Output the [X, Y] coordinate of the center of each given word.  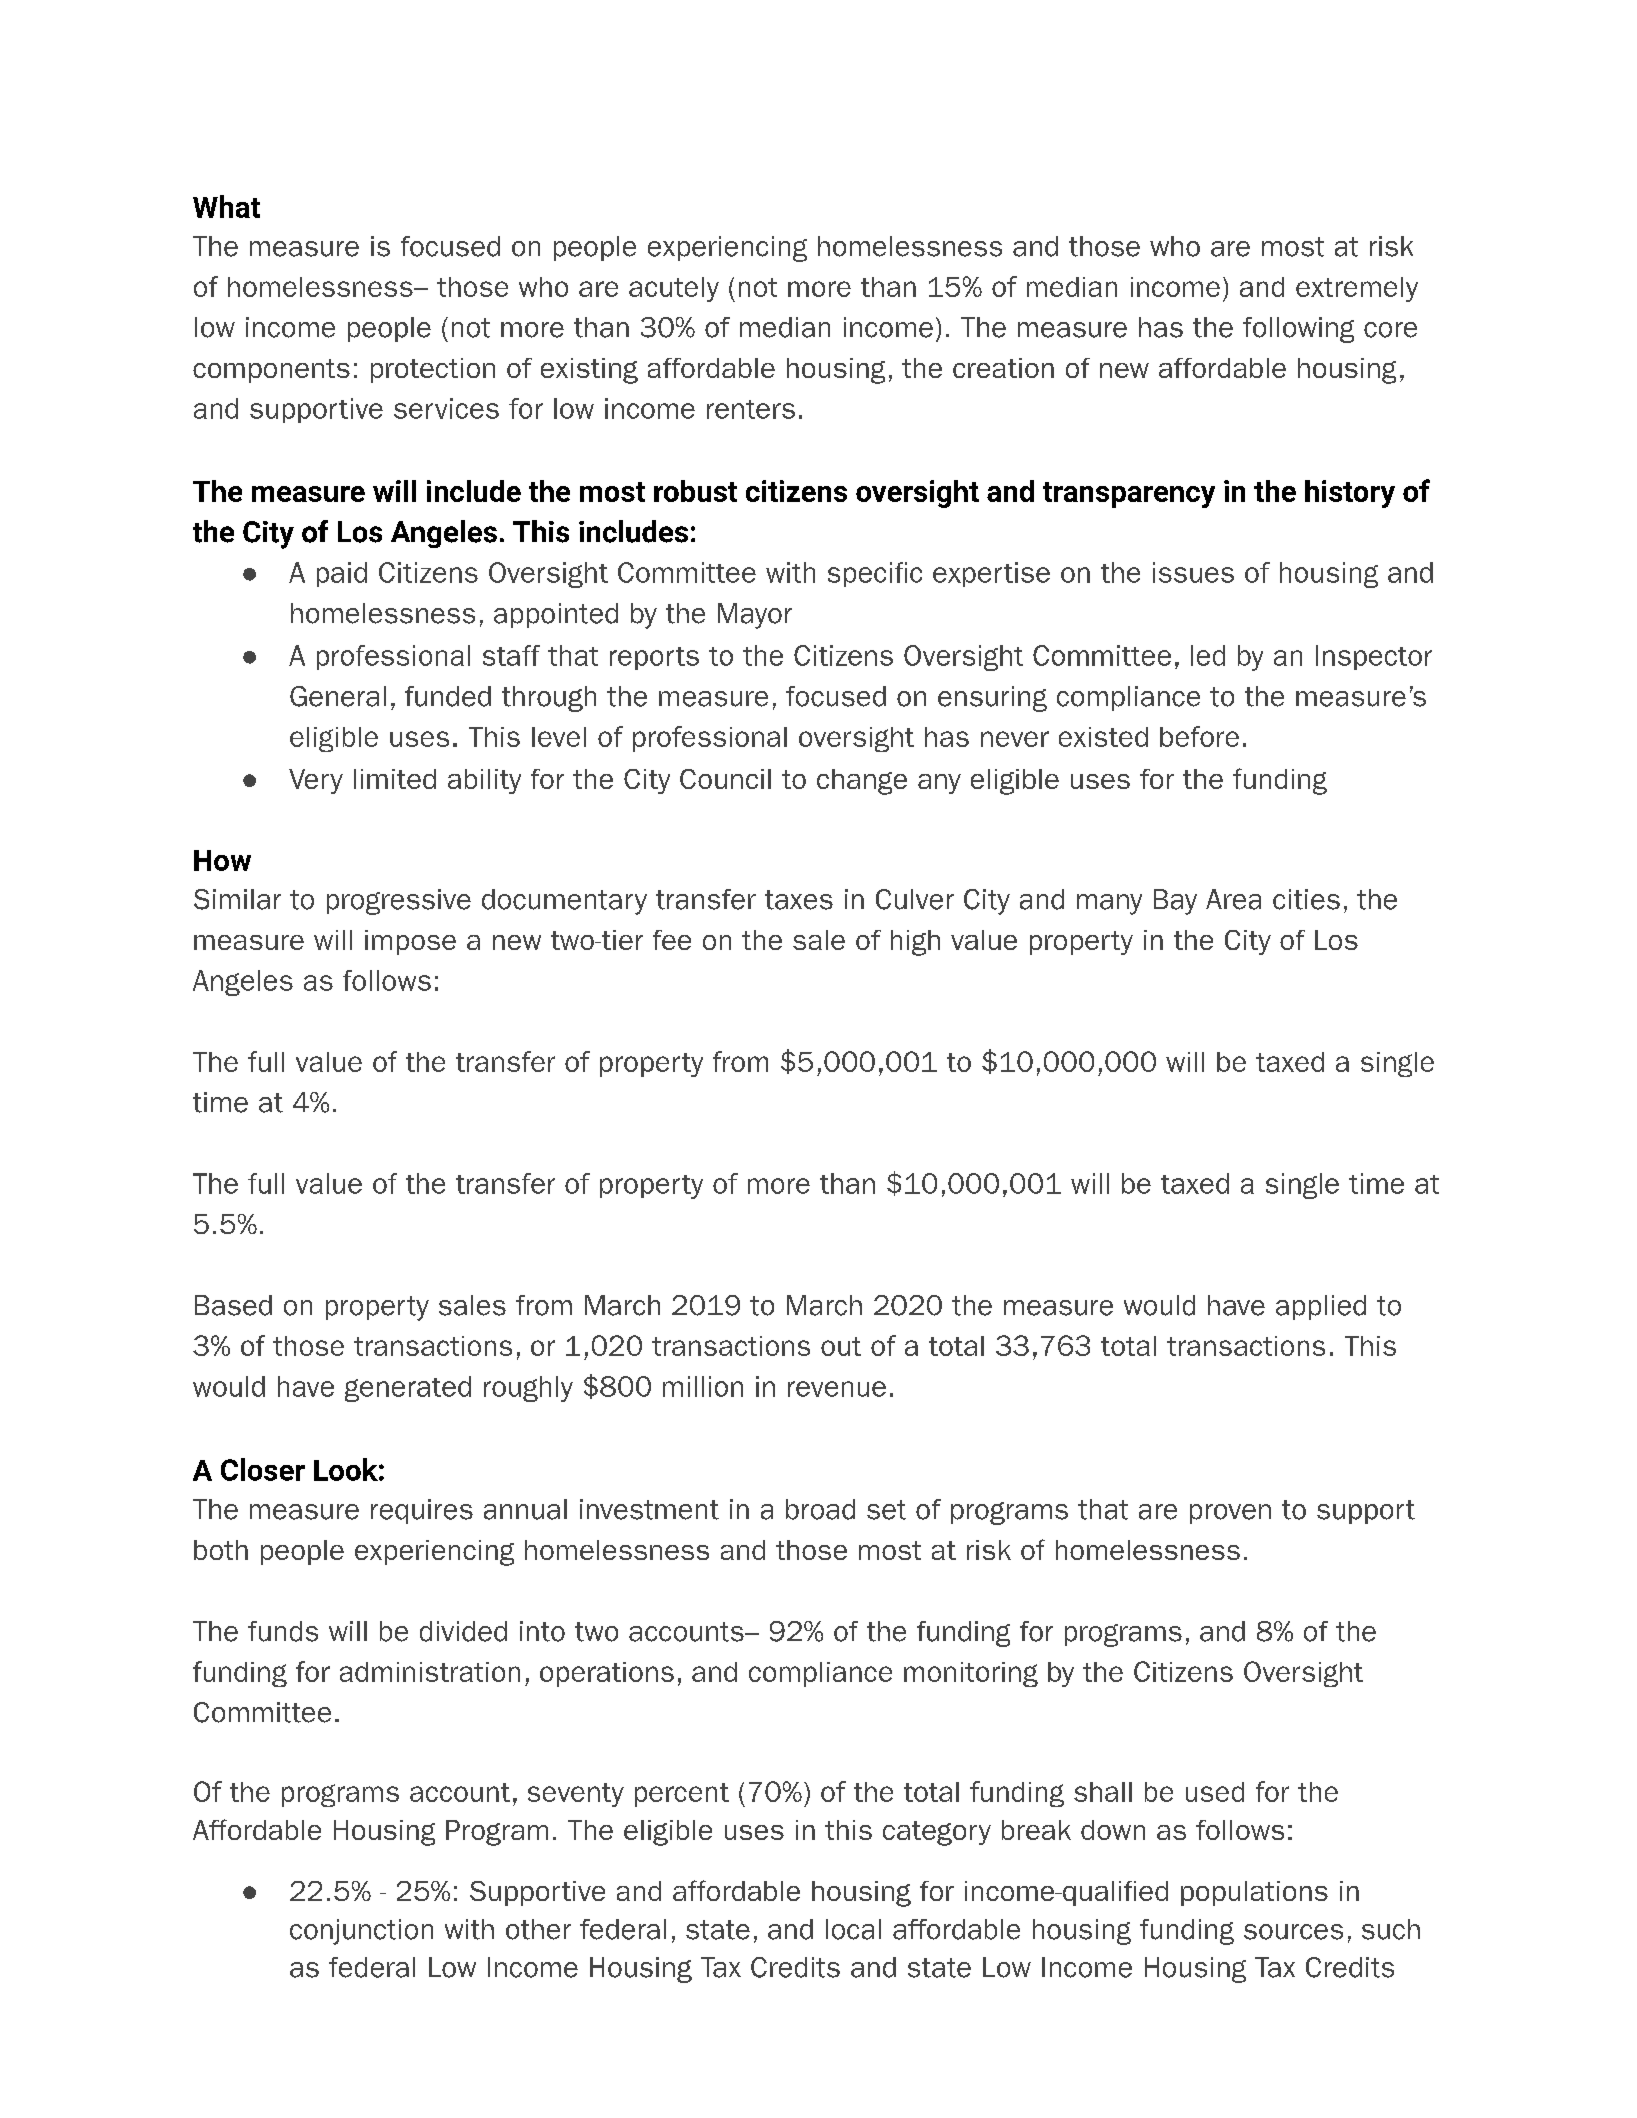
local [853, 1929]
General [338, 696]
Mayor [755, 616]
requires [422, 1511]
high [915, 943]
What [226, 206]
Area [1233, 899]
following [1298, 330]
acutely [674, 289]
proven [1230, 1514]
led [1208, 655]
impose [410, 942]
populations [1254, 1893]
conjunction [361, 1932]
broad [820, 1509]
